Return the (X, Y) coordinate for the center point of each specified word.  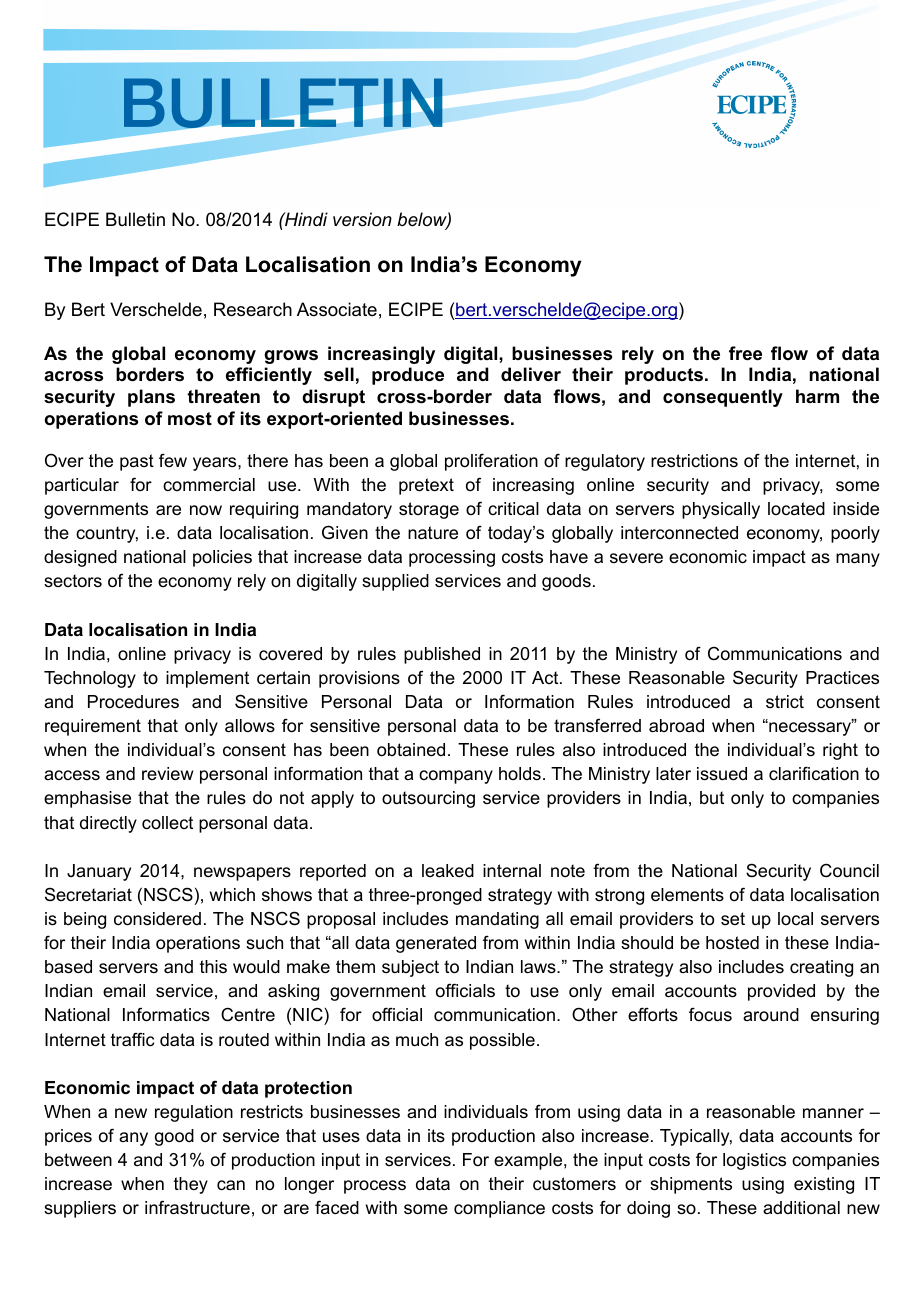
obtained (411, 750)
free (745, 353)
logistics (754, 1161)
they (191, 1185)
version (362, 219)
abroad (676, 725)
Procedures (133, 702)
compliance (499, 1209)
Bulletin (135, 219)
